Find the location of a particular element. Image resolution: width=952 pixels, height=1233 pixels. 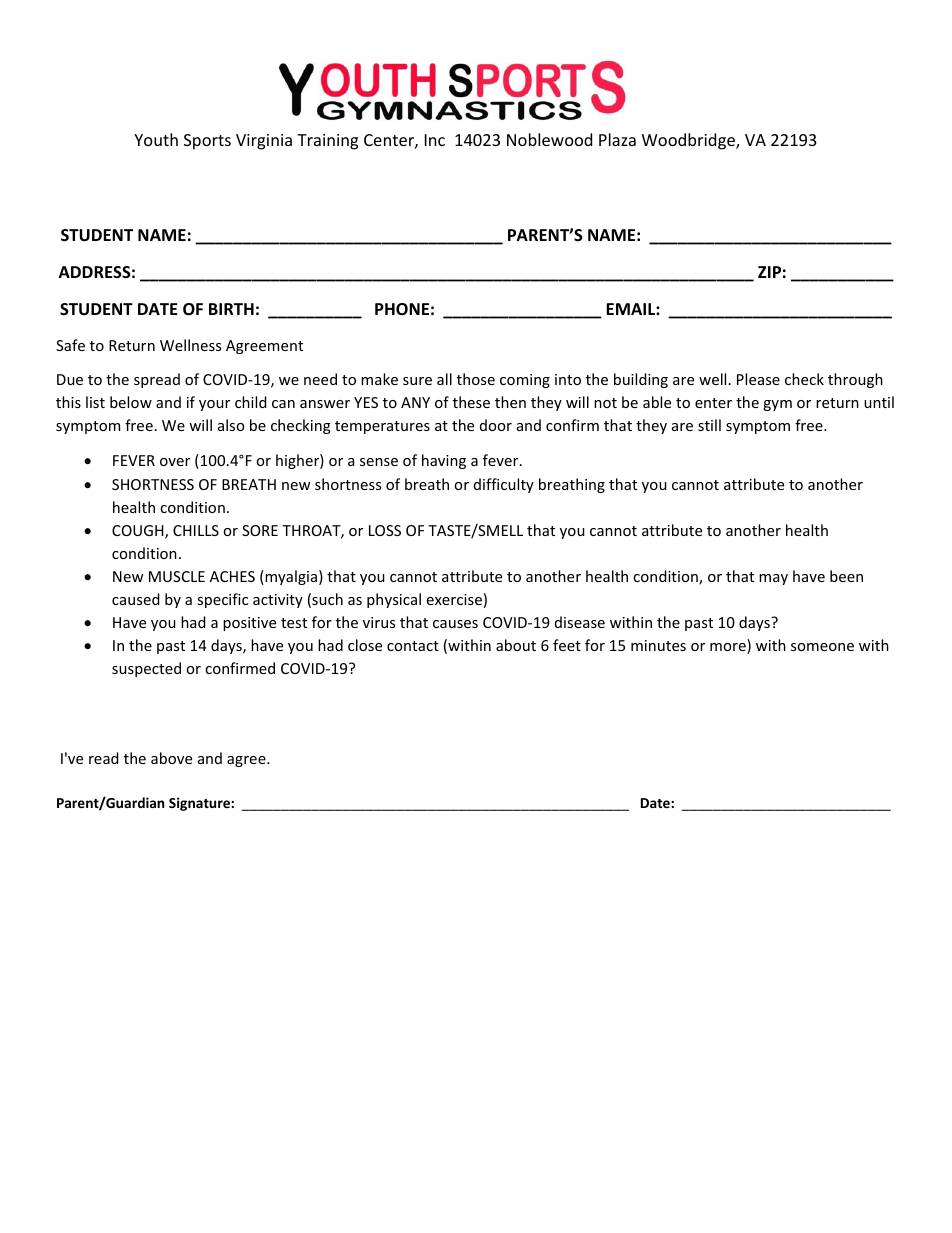

having is located at coordinates (444, 461).
